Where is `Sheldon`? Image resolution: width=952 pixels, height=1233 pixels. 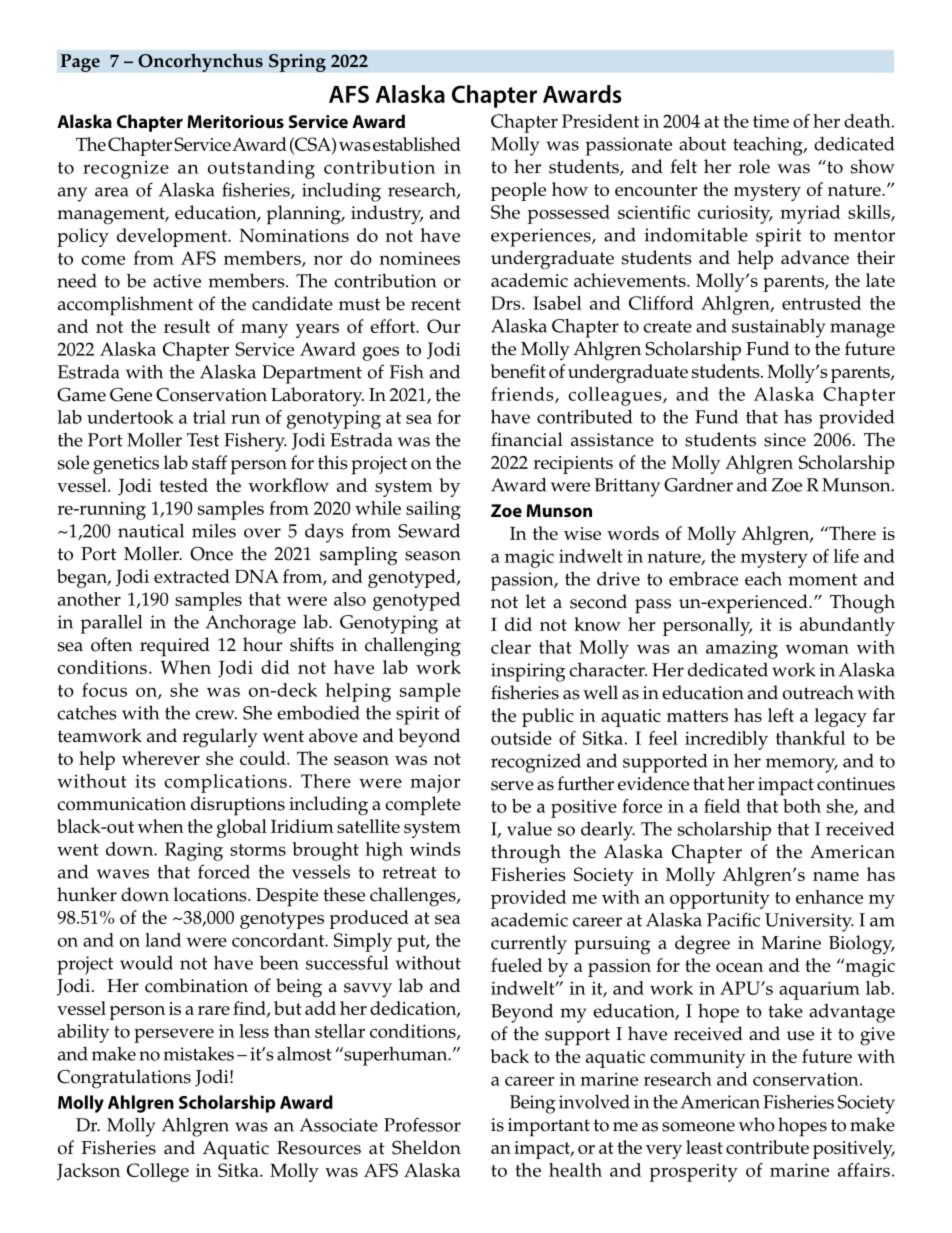
Sheldon is located at coordinates (426, 1147).
